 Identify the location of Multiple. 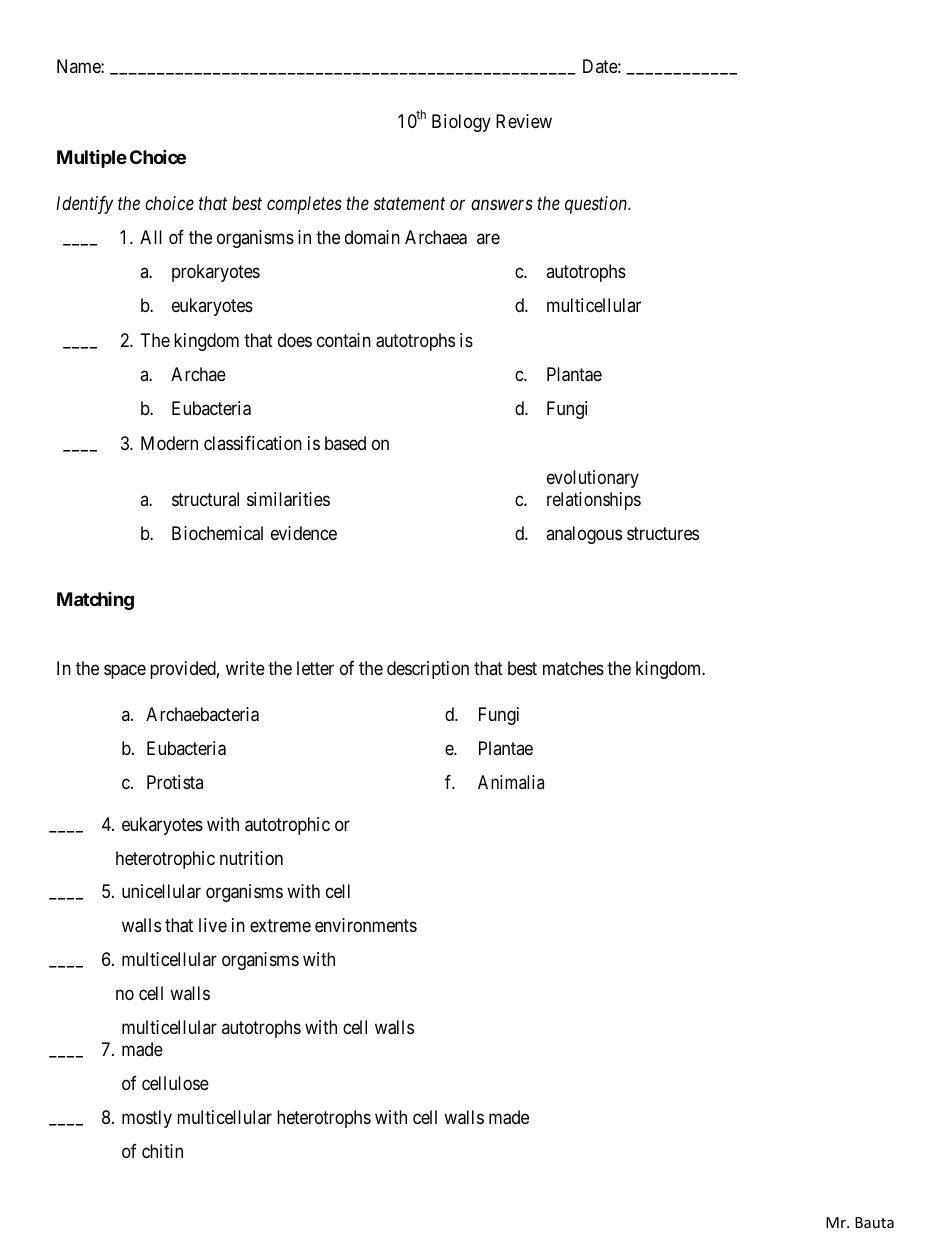
(92, 158).
